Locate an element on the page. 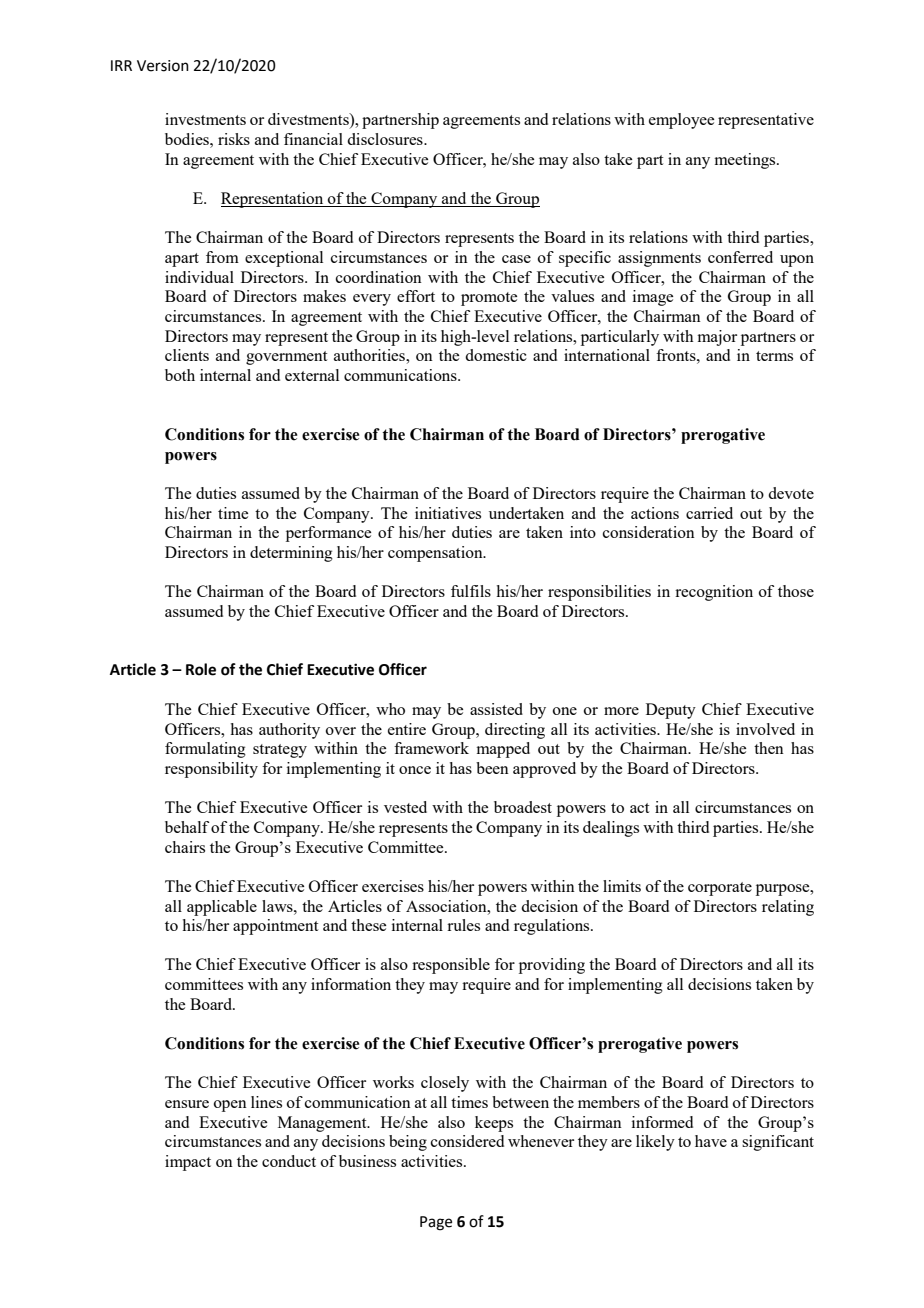 This document has width=924, height=1308. employee is located at coordinates (681, 121).
